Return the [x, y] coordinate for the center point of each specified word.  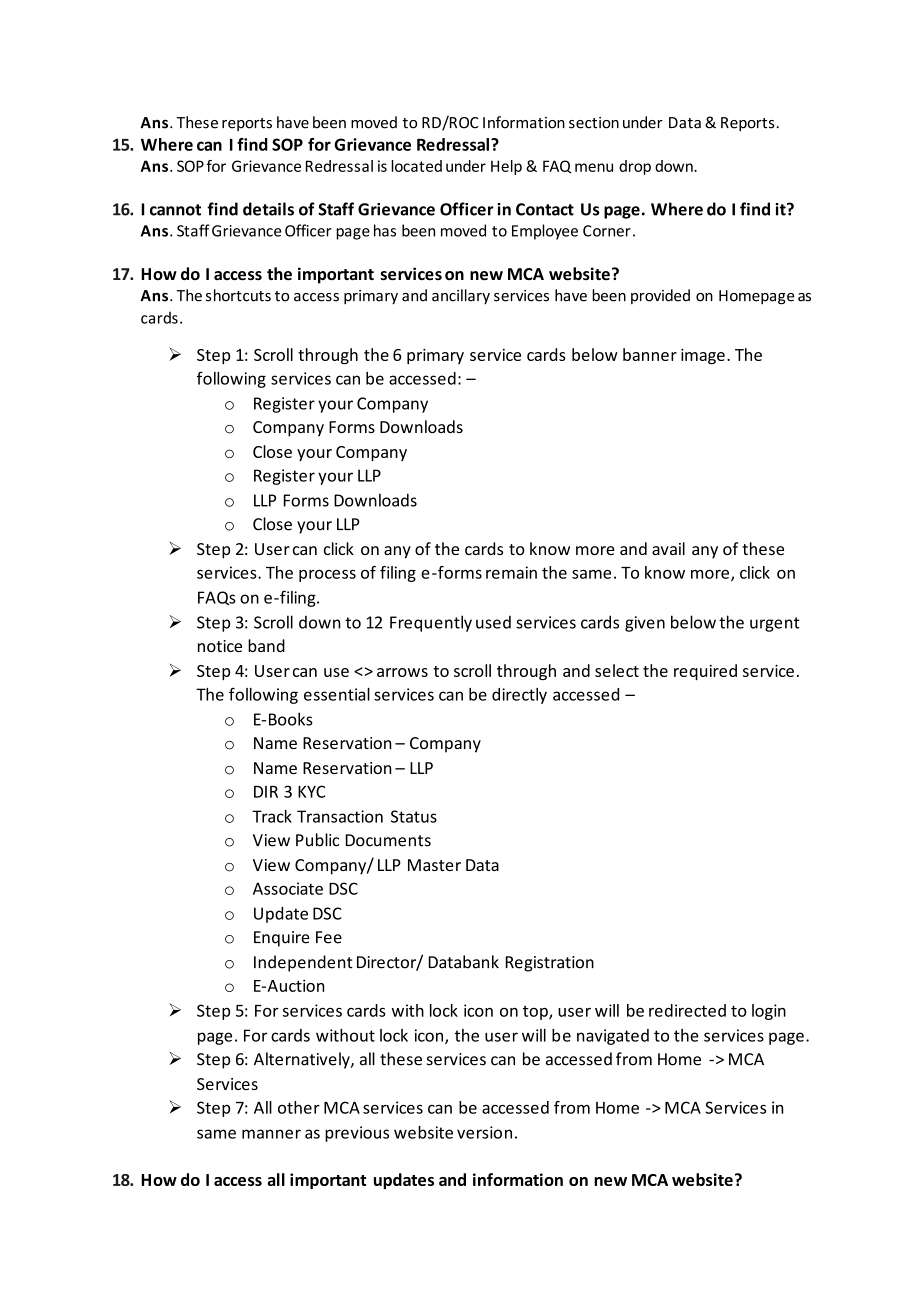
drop [635, 167]
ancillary [461, 296]
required [705, 672]
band [266, 645]
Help [506, 167]
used [493, 622]
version [484, 1132]
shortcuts [238, 295]
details [268, 209]
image [703, 356]
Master [434, 865]
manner [271, 1134]
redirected [687, 1010]
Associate [288, 888]
